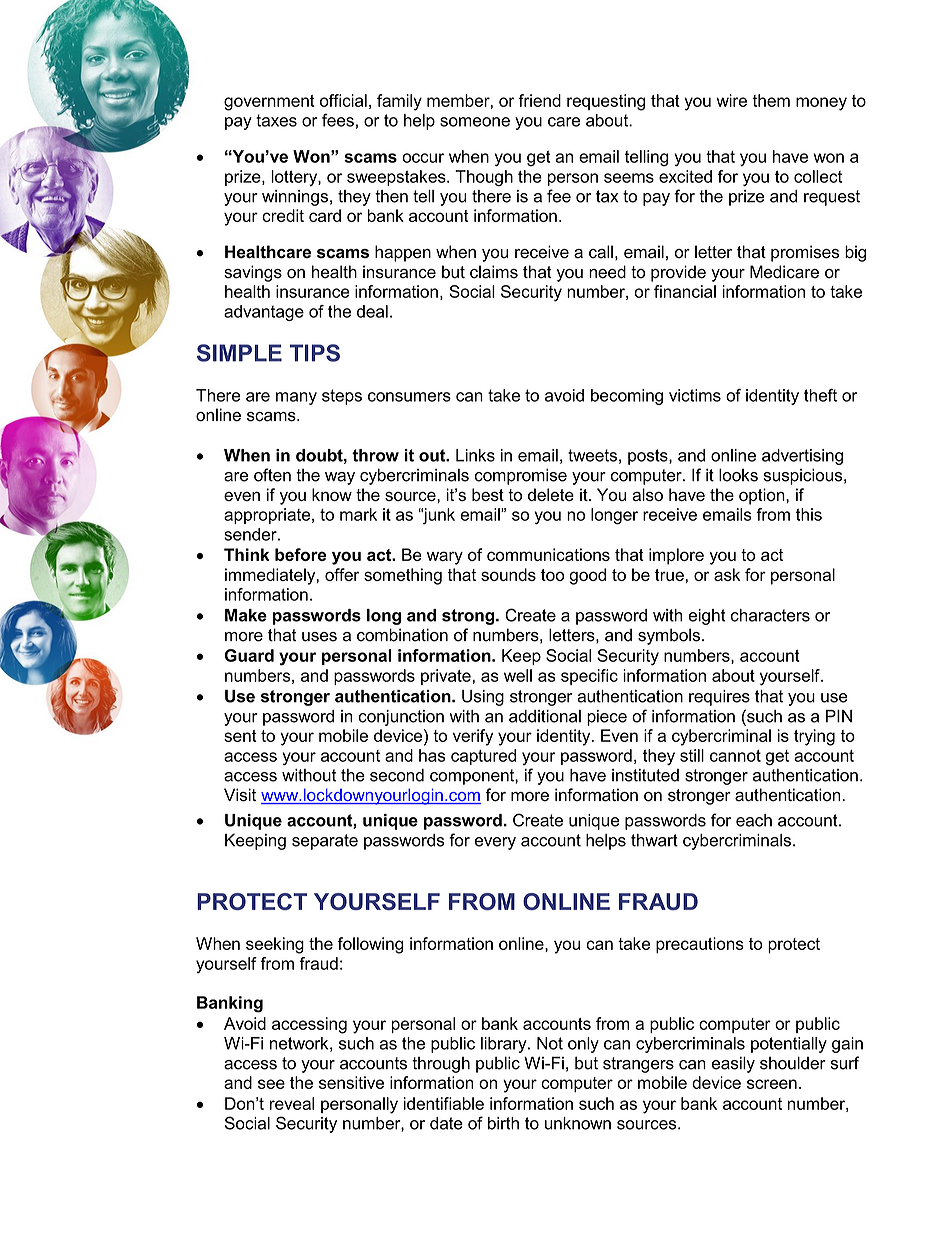  I want to click on them, so click(771, 100).
